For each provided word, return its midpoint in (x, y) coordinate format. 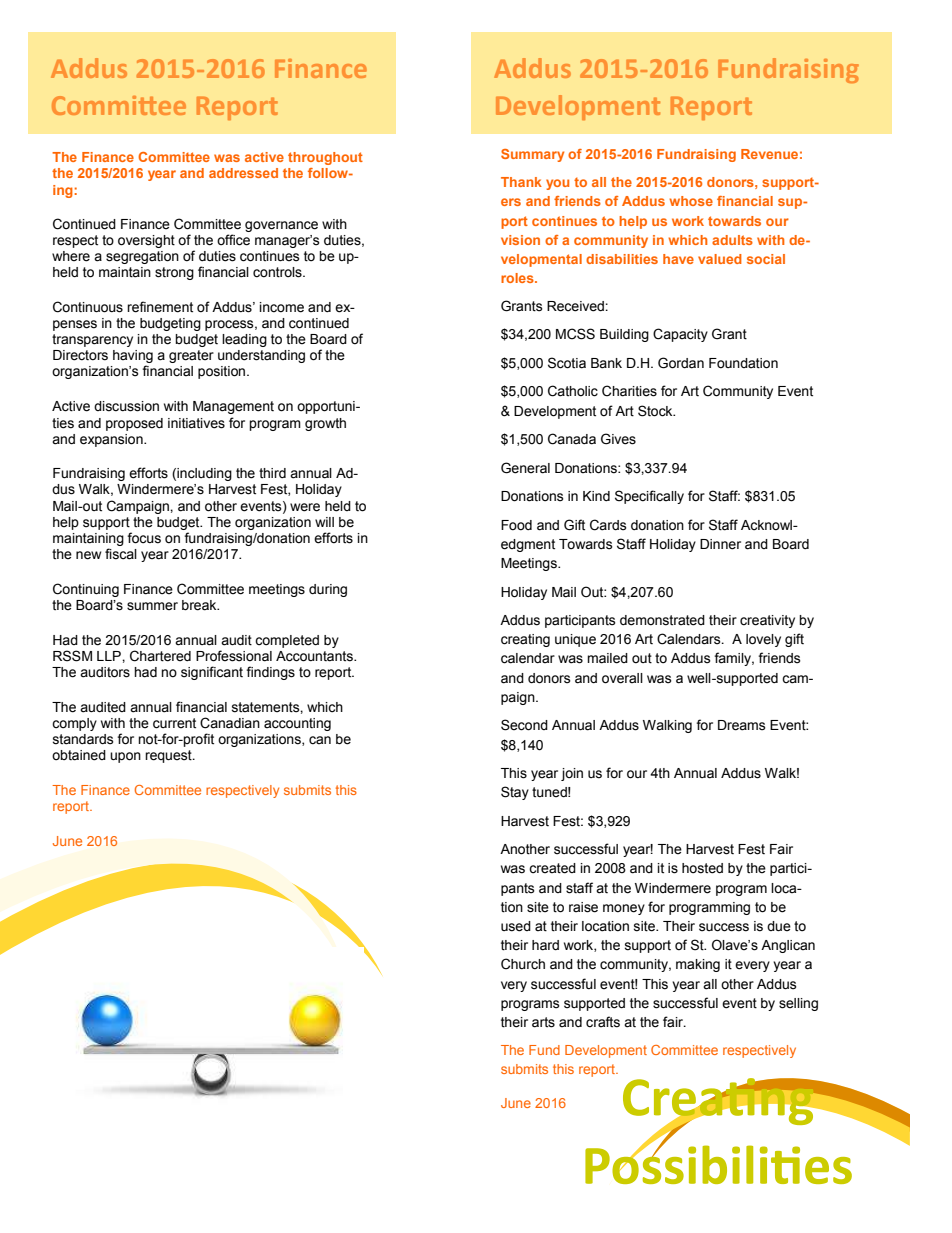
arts (543, 1022)
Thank (521, 182)
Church (523, 964)
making (698, 965)
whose (691, 201)
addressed (243, 173)
